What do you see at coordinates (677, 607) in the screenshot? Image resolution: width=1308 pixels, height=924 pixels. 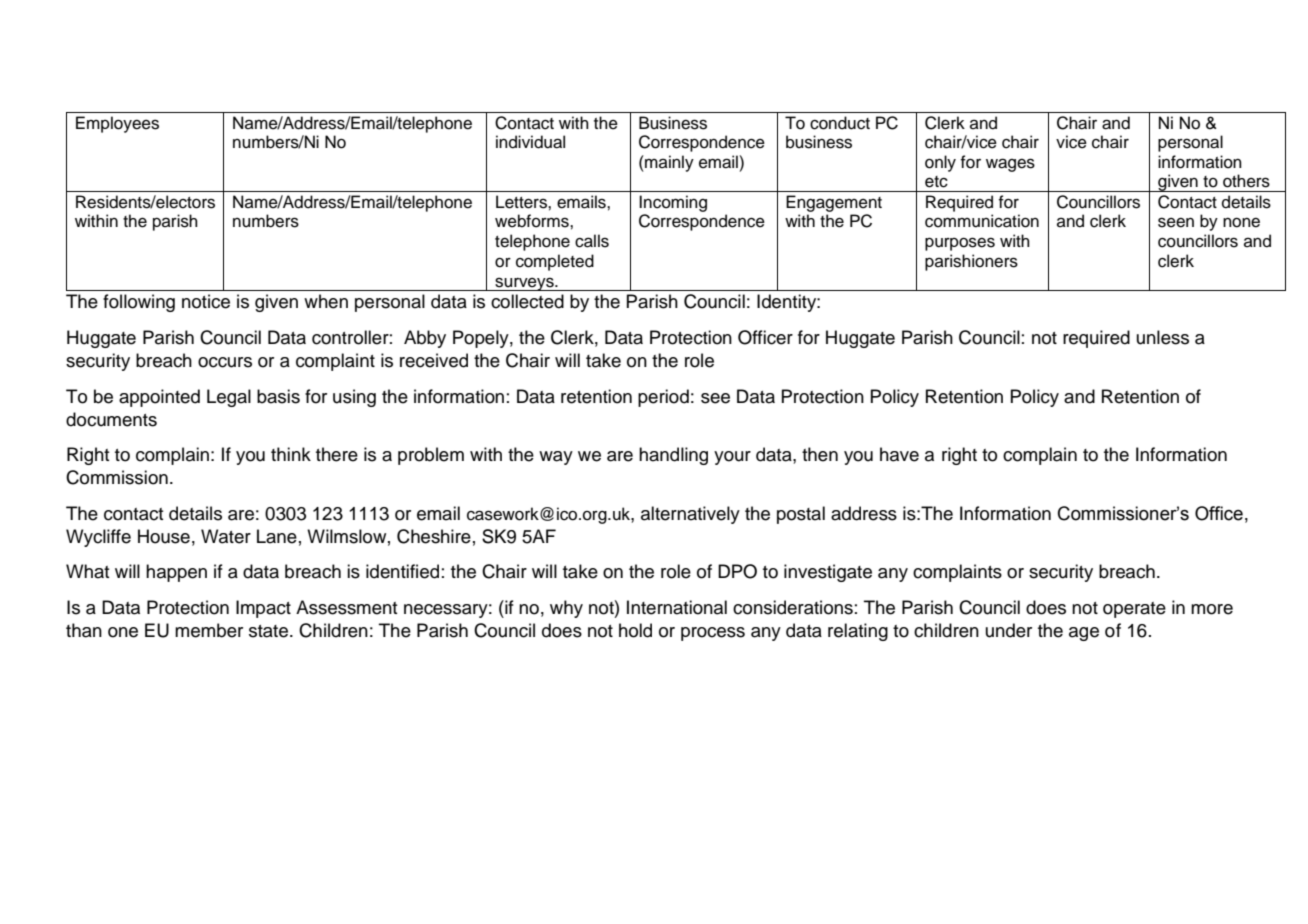 I see `International` at bounding box center [677, 607].
